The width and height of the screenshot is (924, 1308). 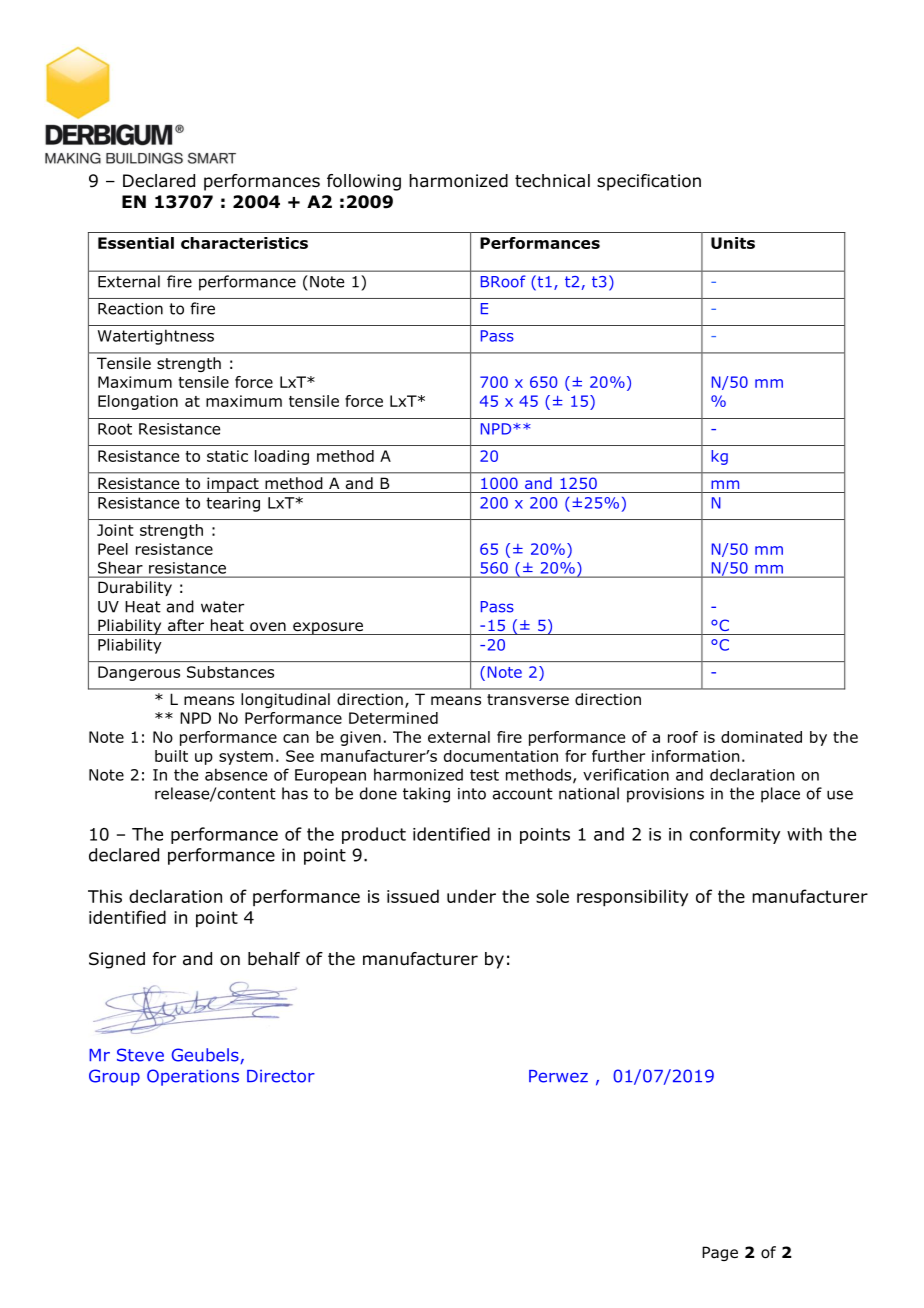 I want to click on technical, so click(x=552, y=181).
